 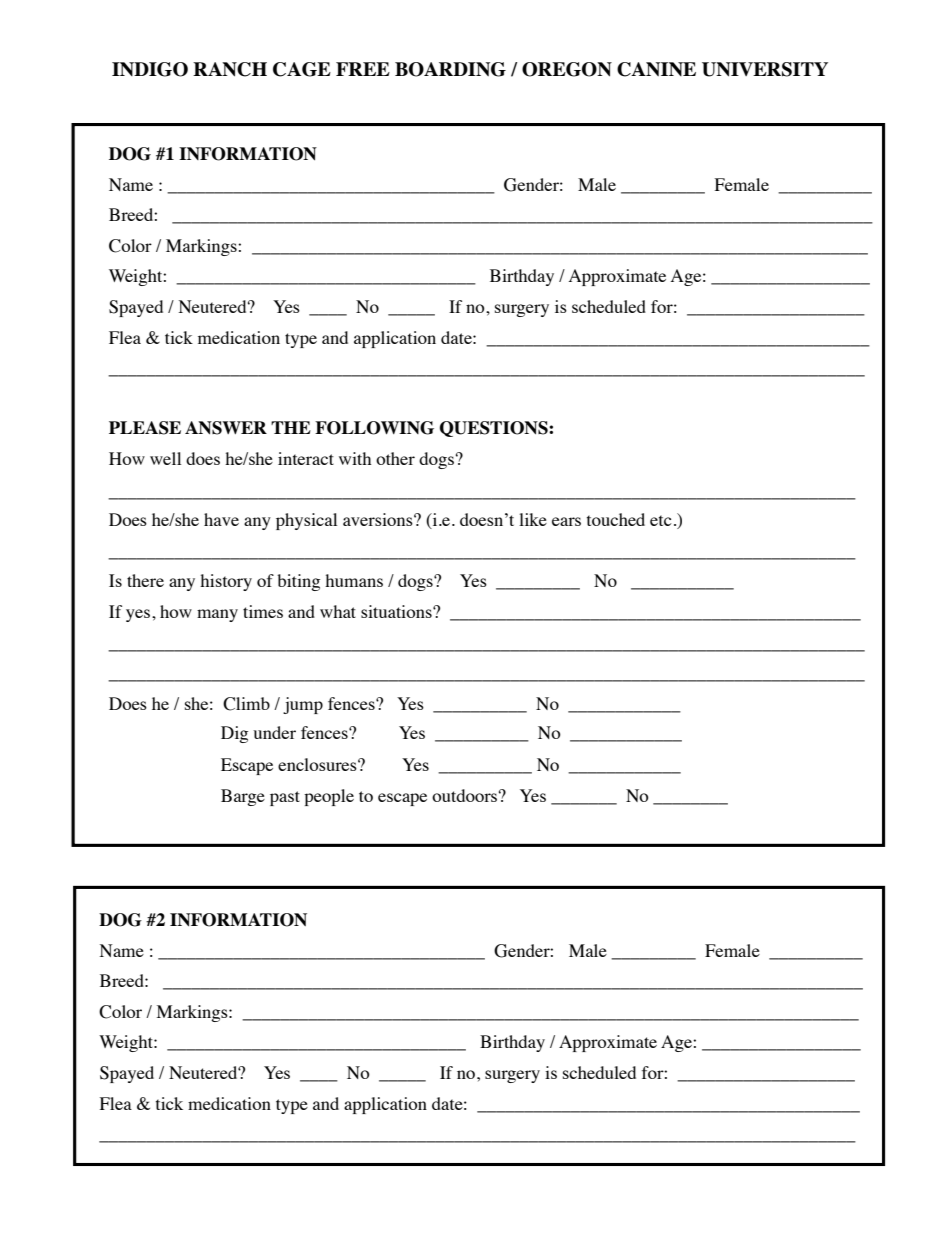 What do you see at coordinates (230, 69) in the document?
I see `RANCH` at bounding box center [230, 69].
